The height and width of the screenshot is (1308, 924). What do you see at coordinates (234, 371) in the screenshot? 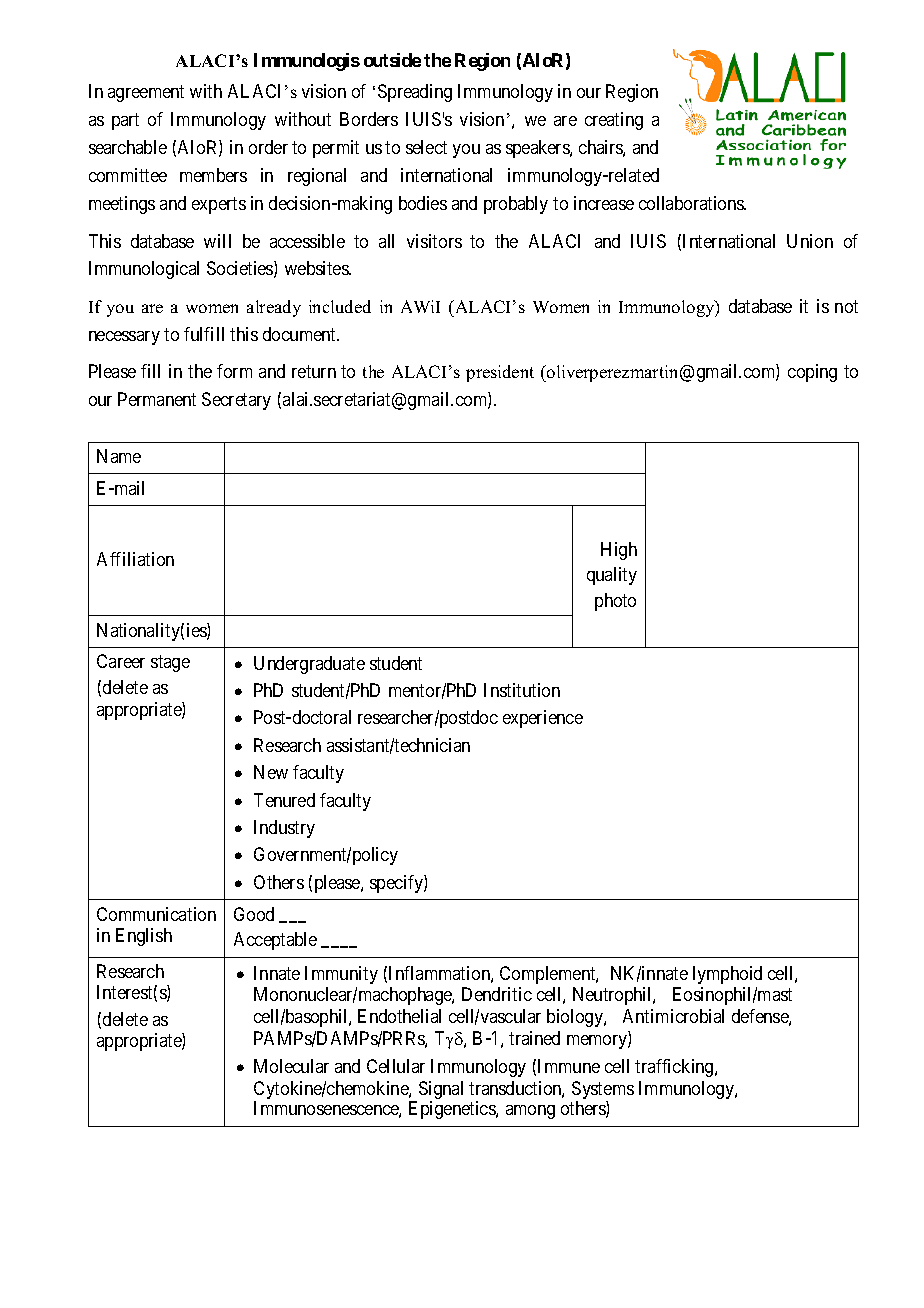
I see `form` at bounding box center [234, 371].
